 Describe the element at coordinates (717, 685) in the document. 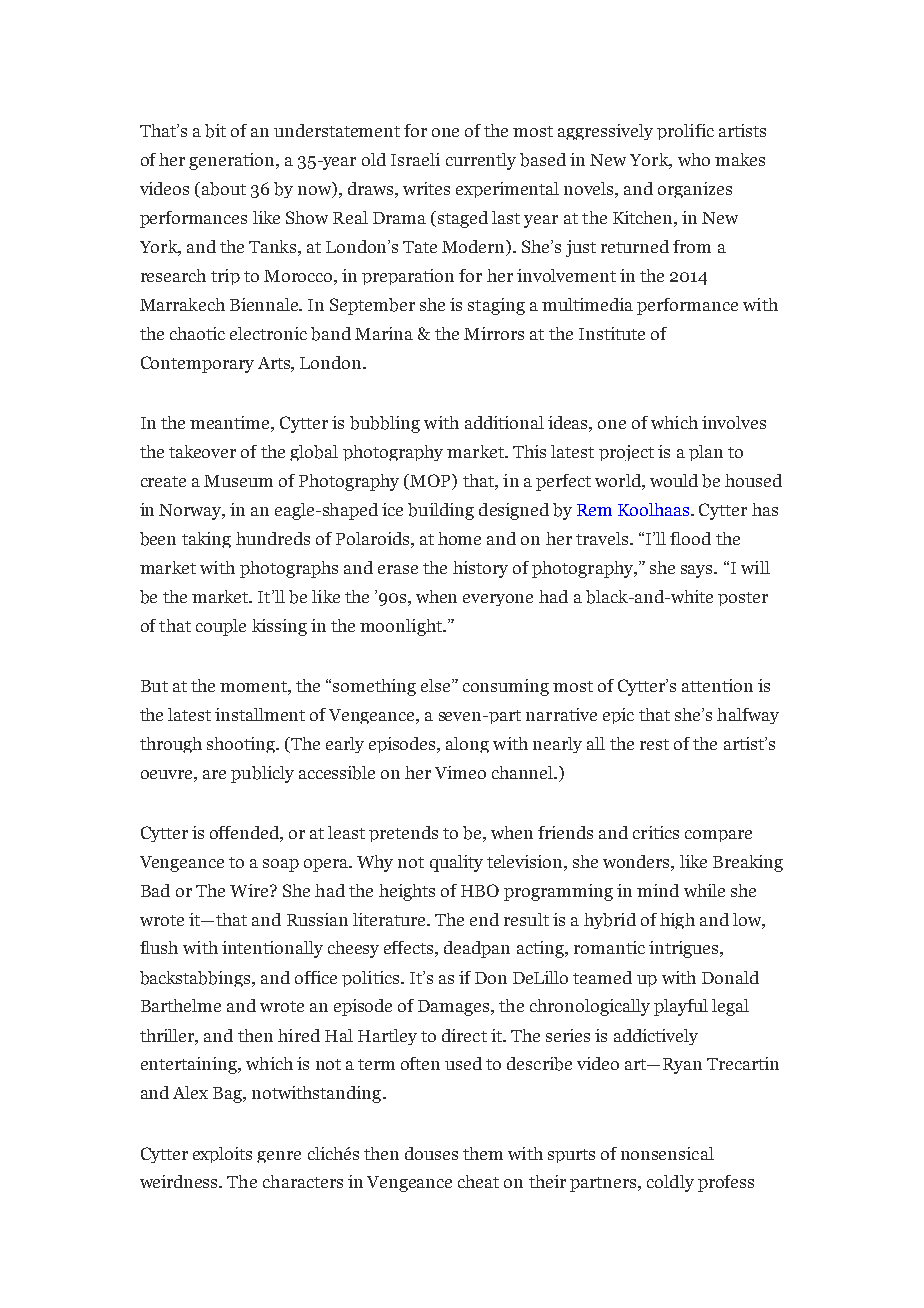

I see `attention` at that location.
